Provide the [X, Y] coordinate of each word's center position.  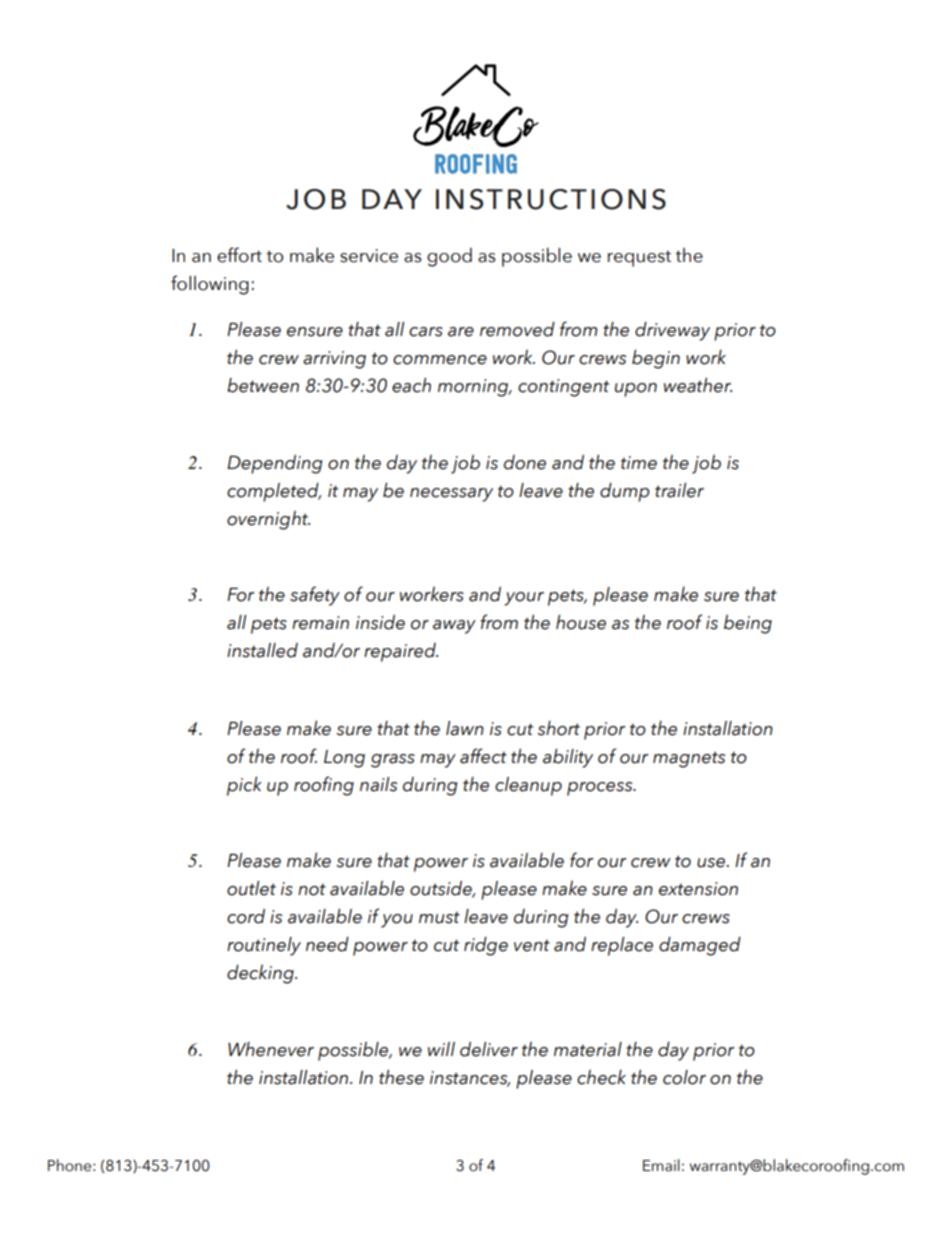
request [639, 259]
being [748, 624]
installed [262, 650]
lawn [465, 728]
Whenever [271, 1049]
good [449, 257]
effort [239, 255]
